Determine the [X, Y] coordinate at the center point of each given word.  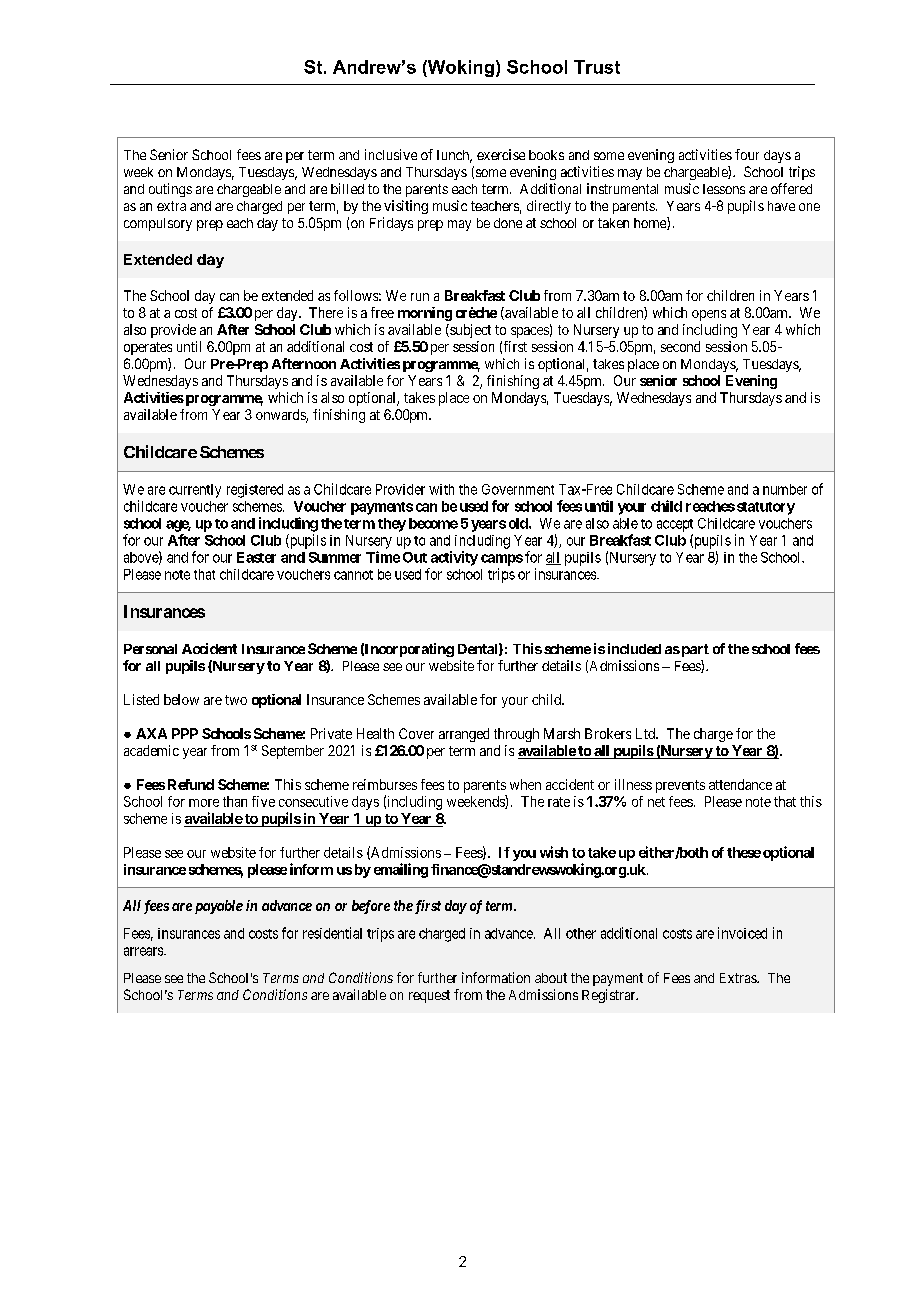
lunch [454, 156]
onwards [281, 416]
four [747, 154]
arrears [144, 951]
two [236, 700]
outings [170, 190]
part [694, 650]
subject [469, 331]
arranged [464, 735]
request [429, 996]
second [680, 346]
